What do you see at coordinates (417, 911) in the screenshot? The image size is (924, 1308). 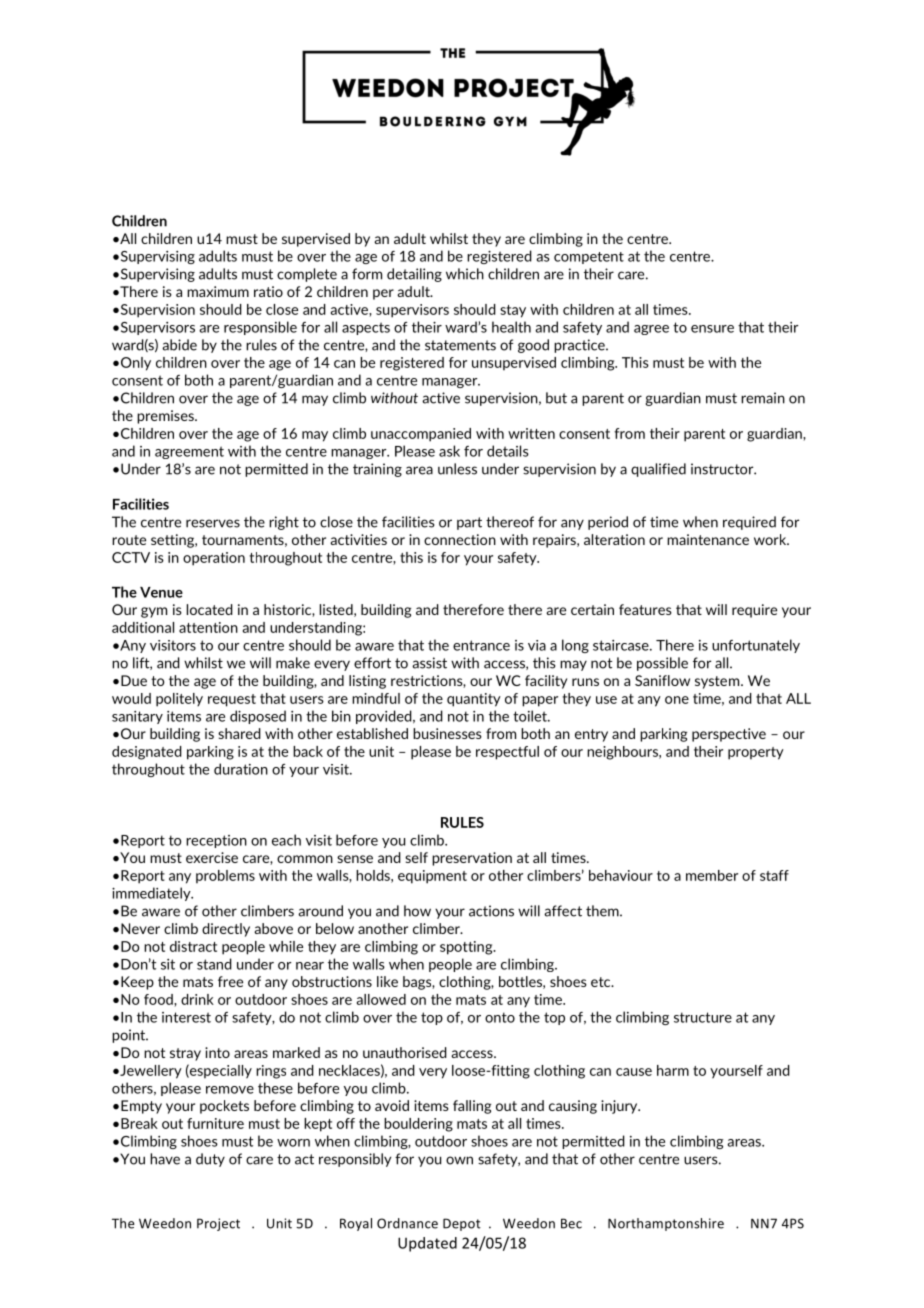 I see `how` at bounding box center [417, 911].
